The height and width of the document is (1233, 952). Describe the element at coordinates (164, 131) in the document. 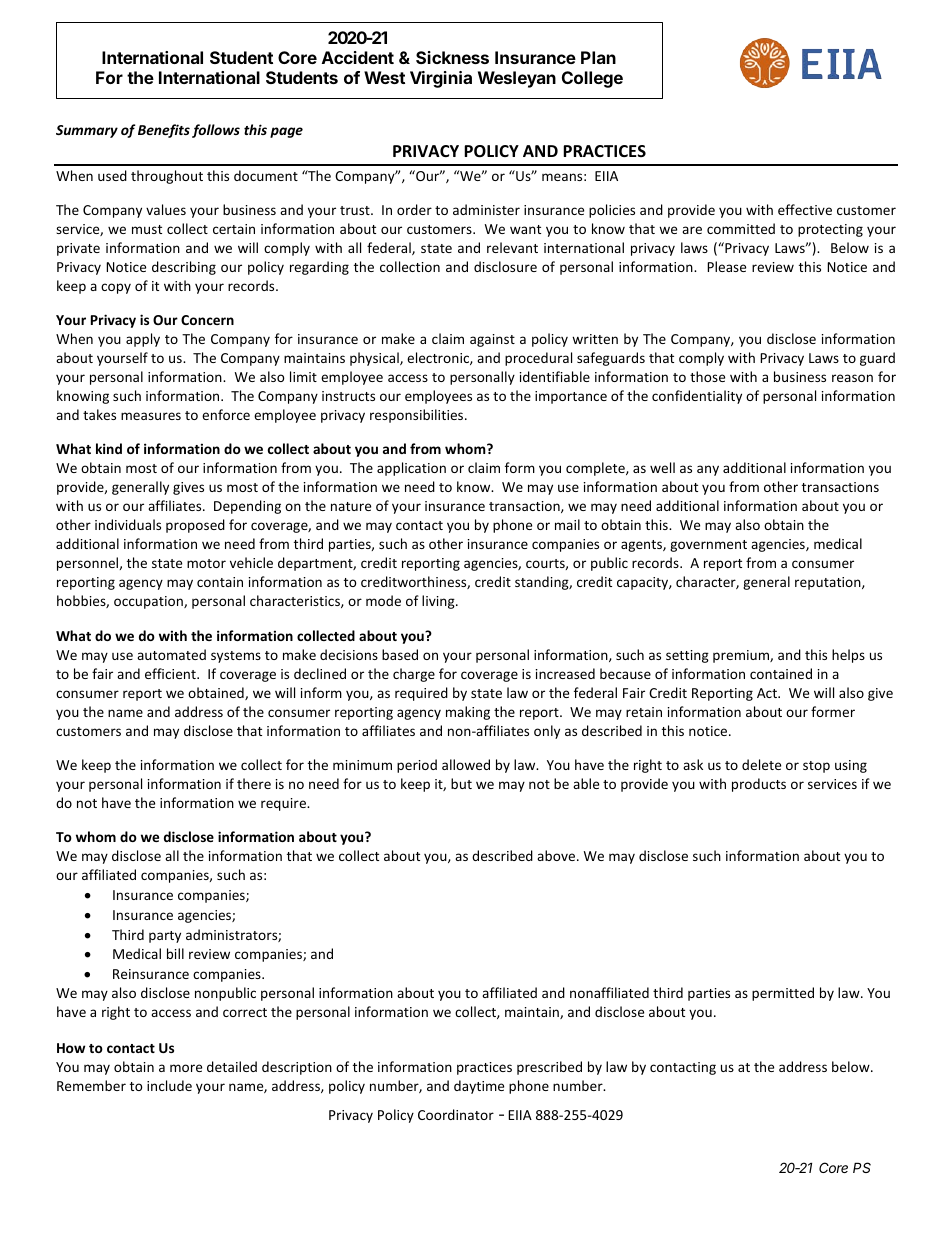

I see `Benefits` at that location.
